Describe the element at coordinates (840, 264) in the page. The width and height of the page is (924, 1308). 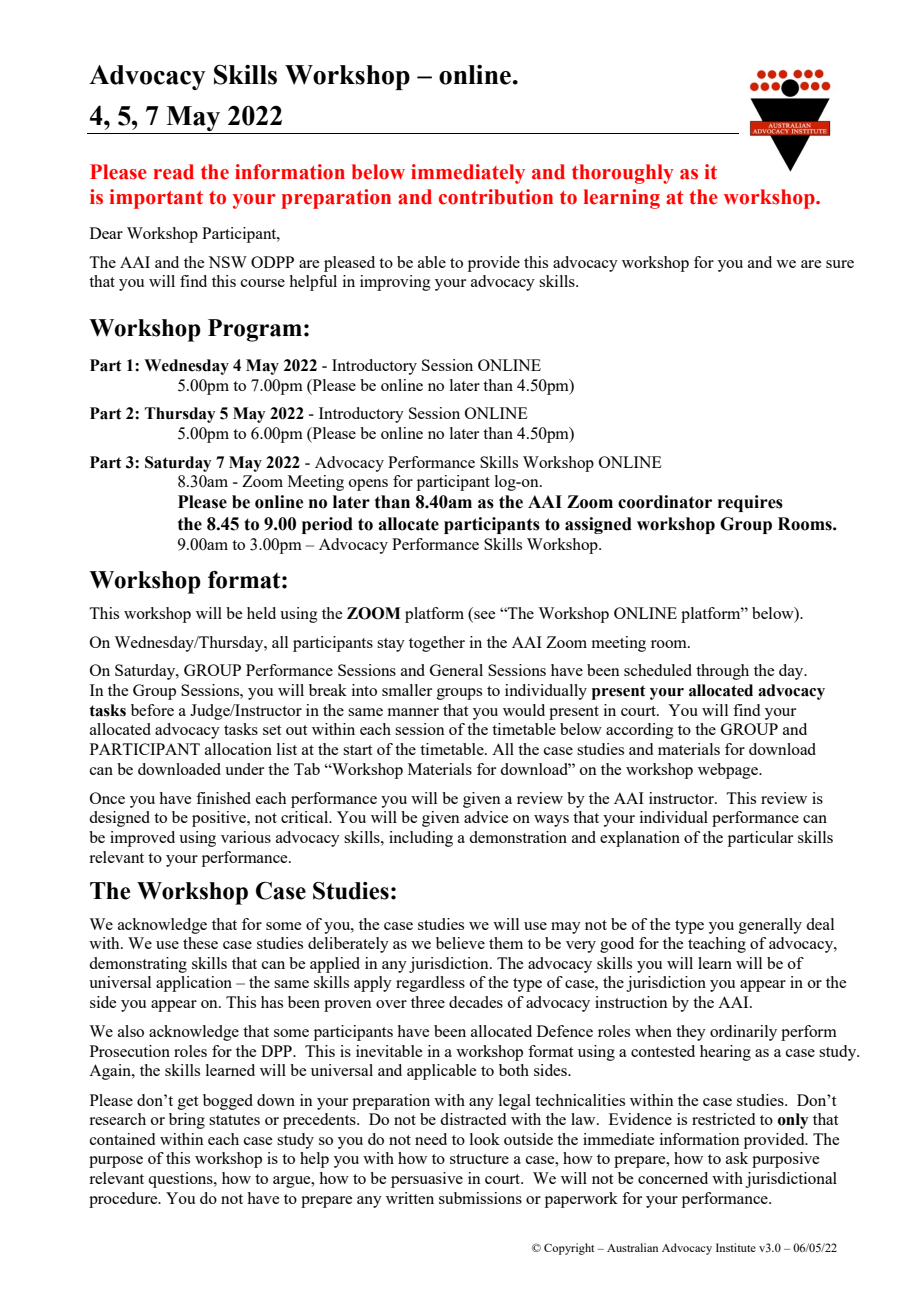
I see `sure` at that location.
